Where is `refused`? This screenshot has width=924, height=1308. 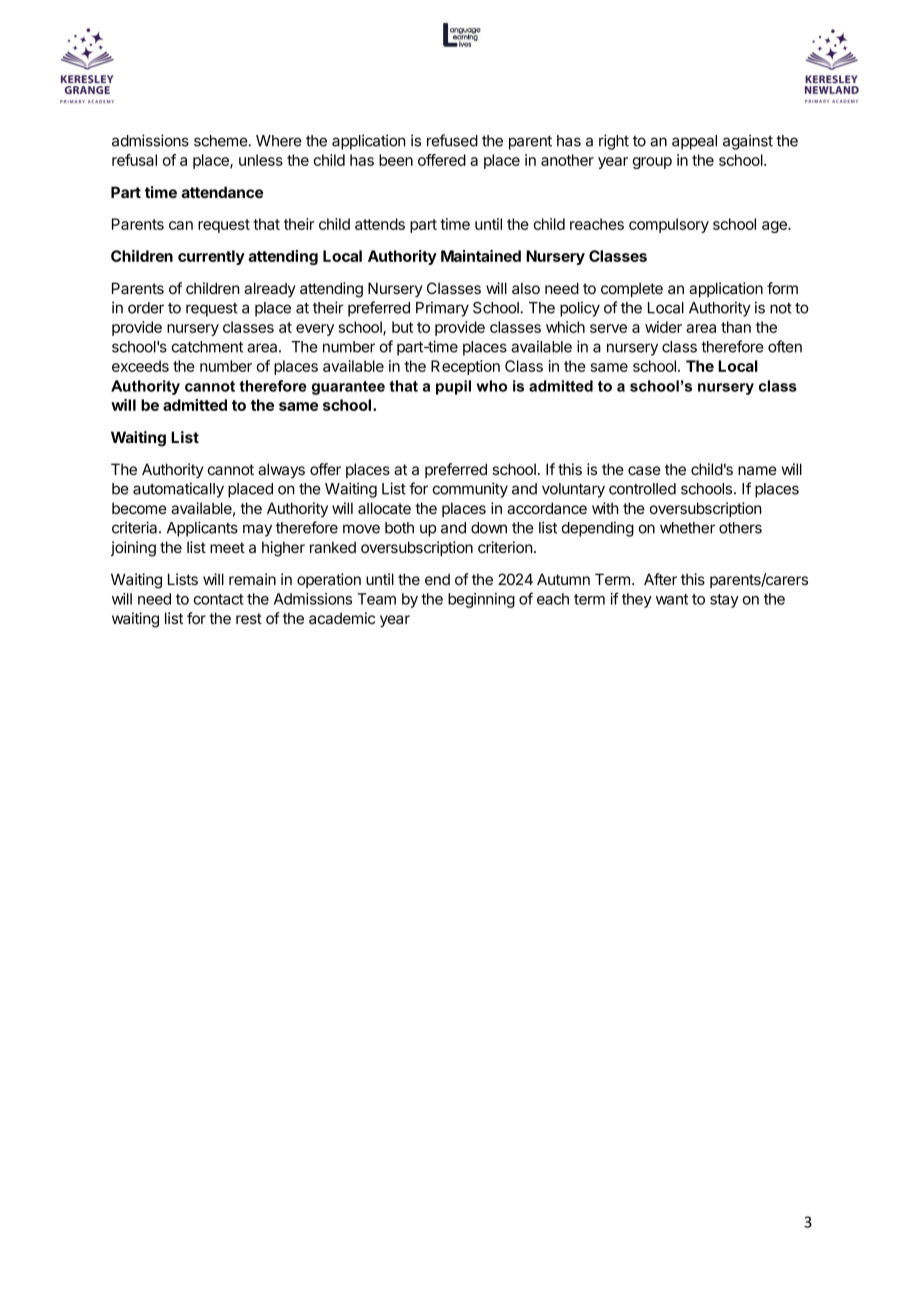 refused is located at coordinates (452, 140).
